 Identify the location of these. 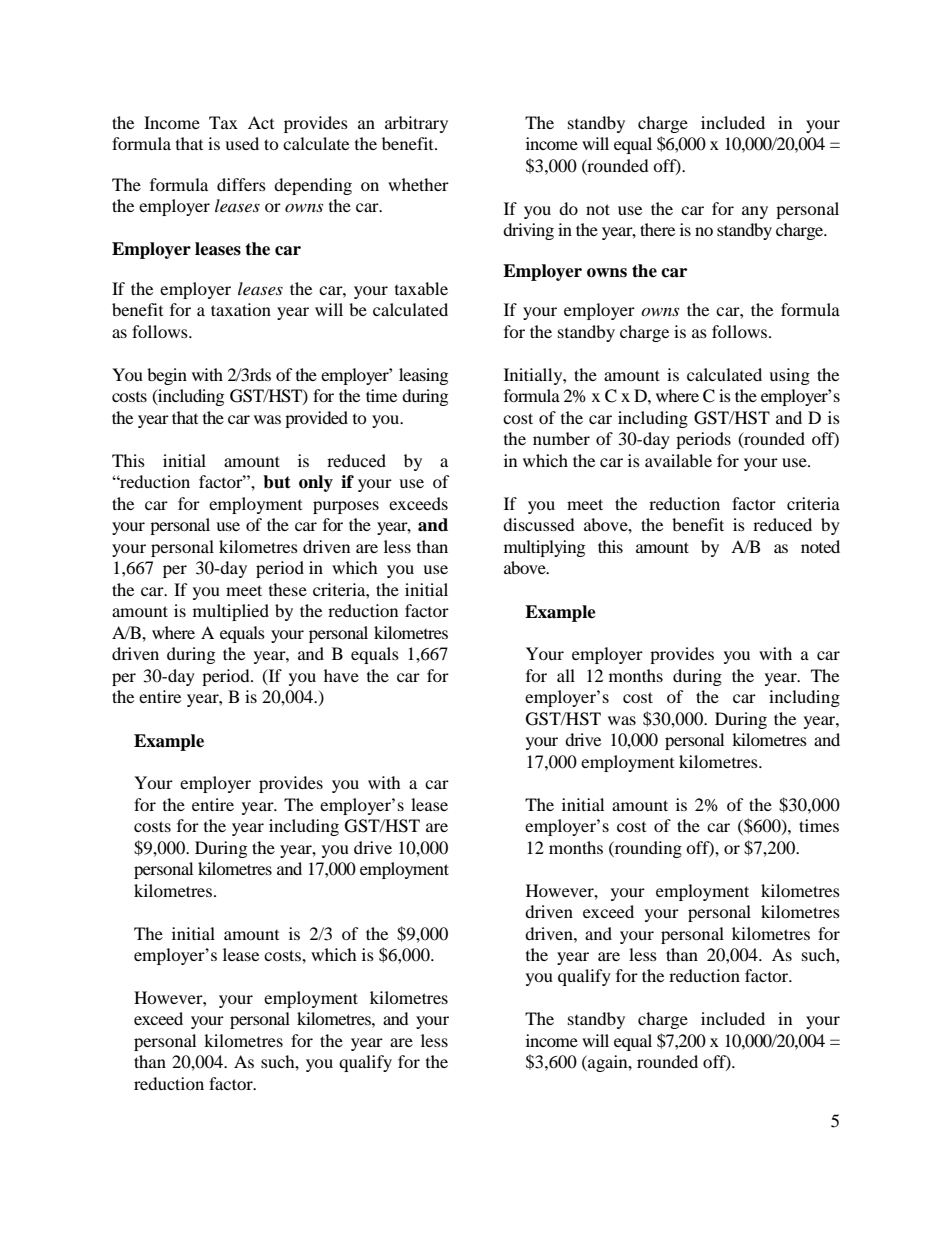
(288, 589).
